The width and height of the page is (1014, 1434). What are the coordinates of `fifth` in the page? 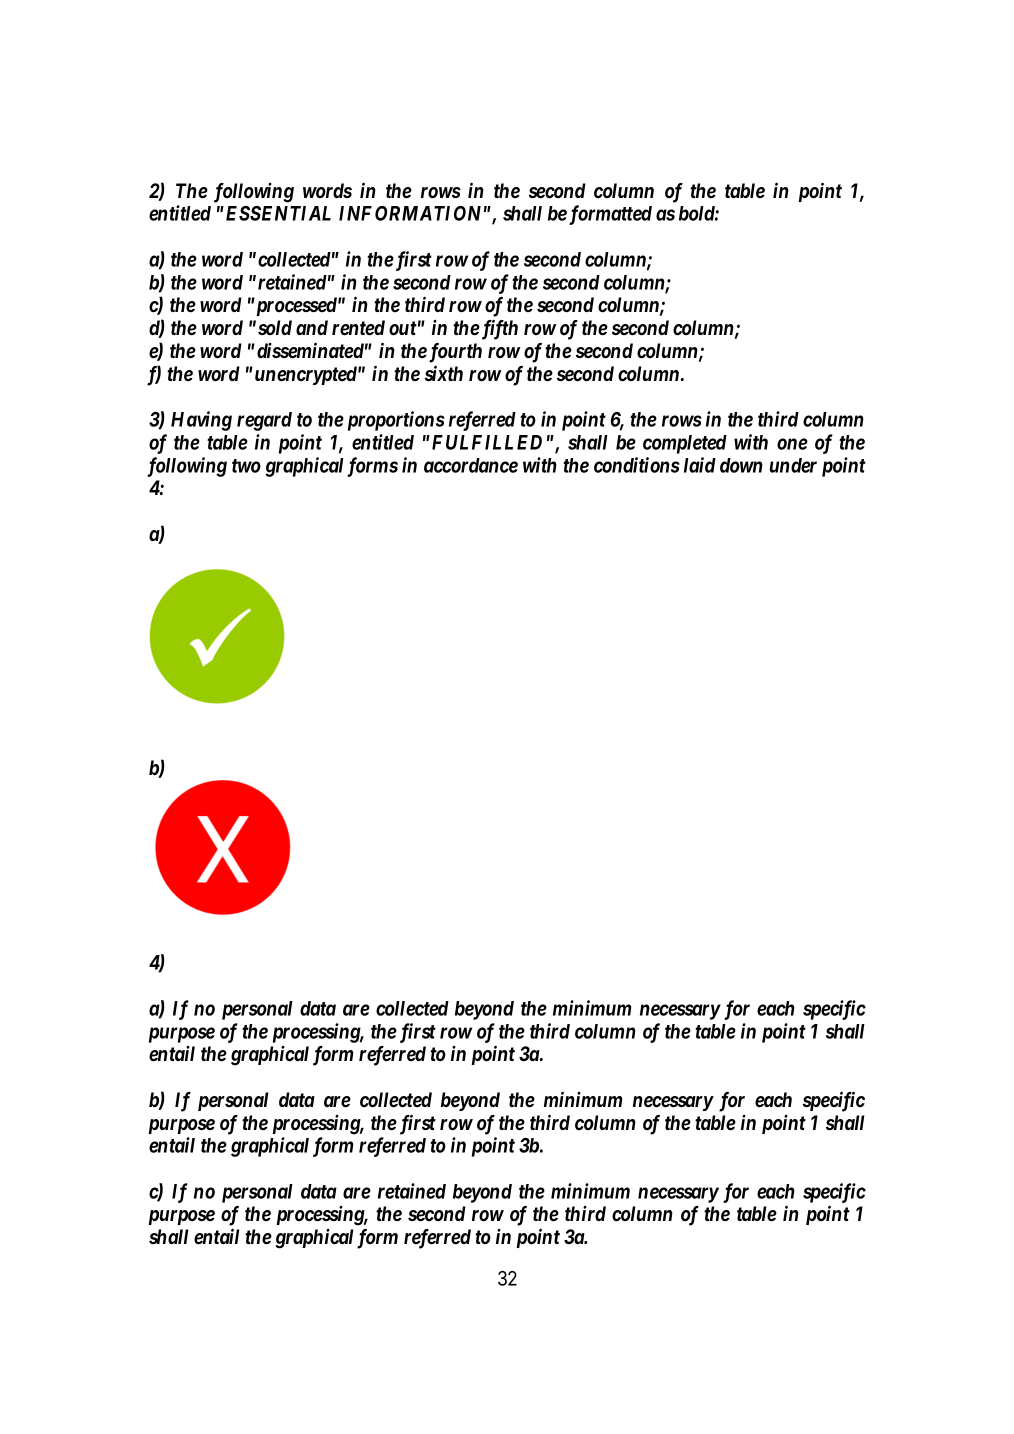 It's located at (498, 329).
